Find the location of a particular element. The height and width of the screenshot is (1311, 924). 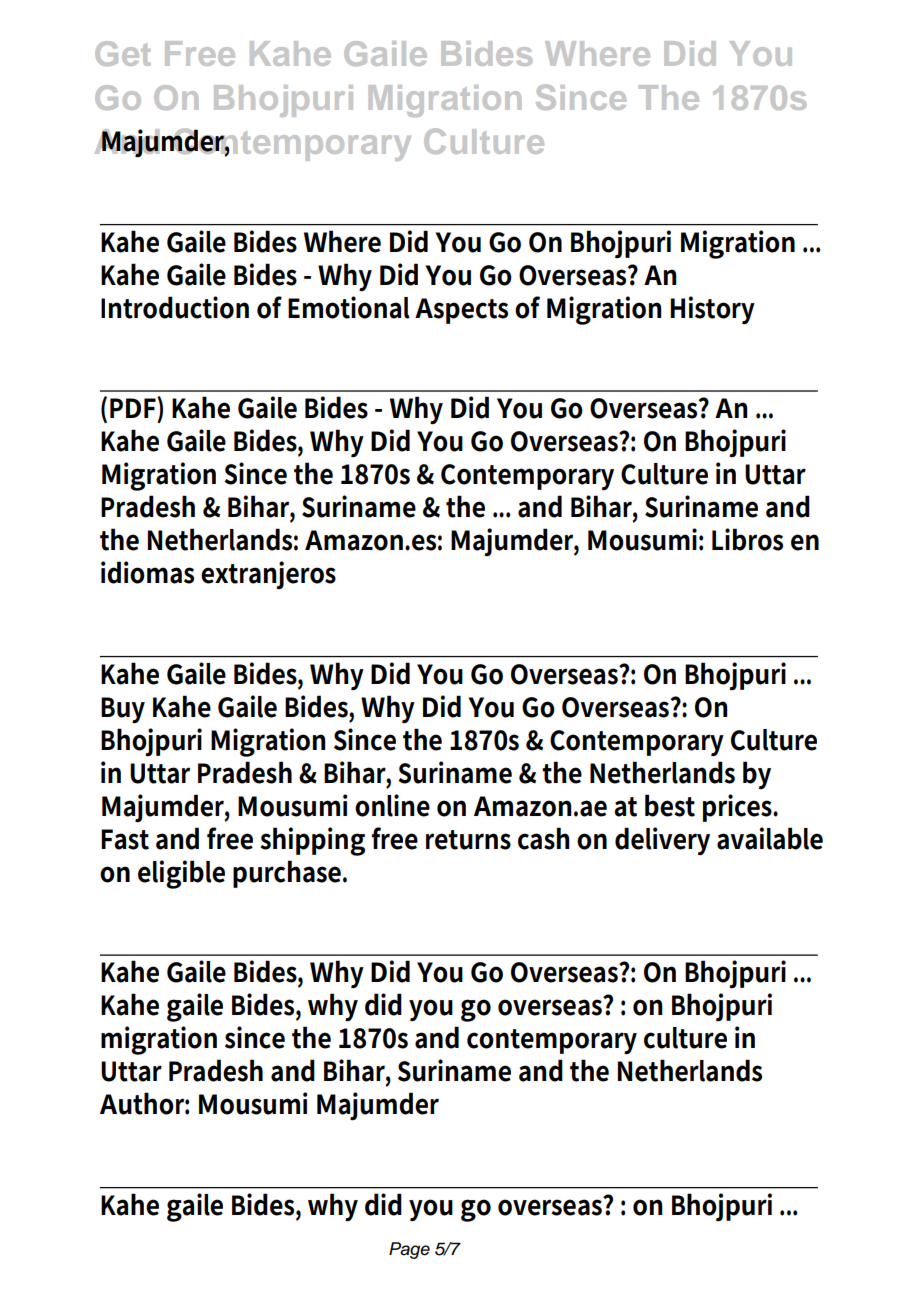

Page is located at coordinates (409, 1250).
